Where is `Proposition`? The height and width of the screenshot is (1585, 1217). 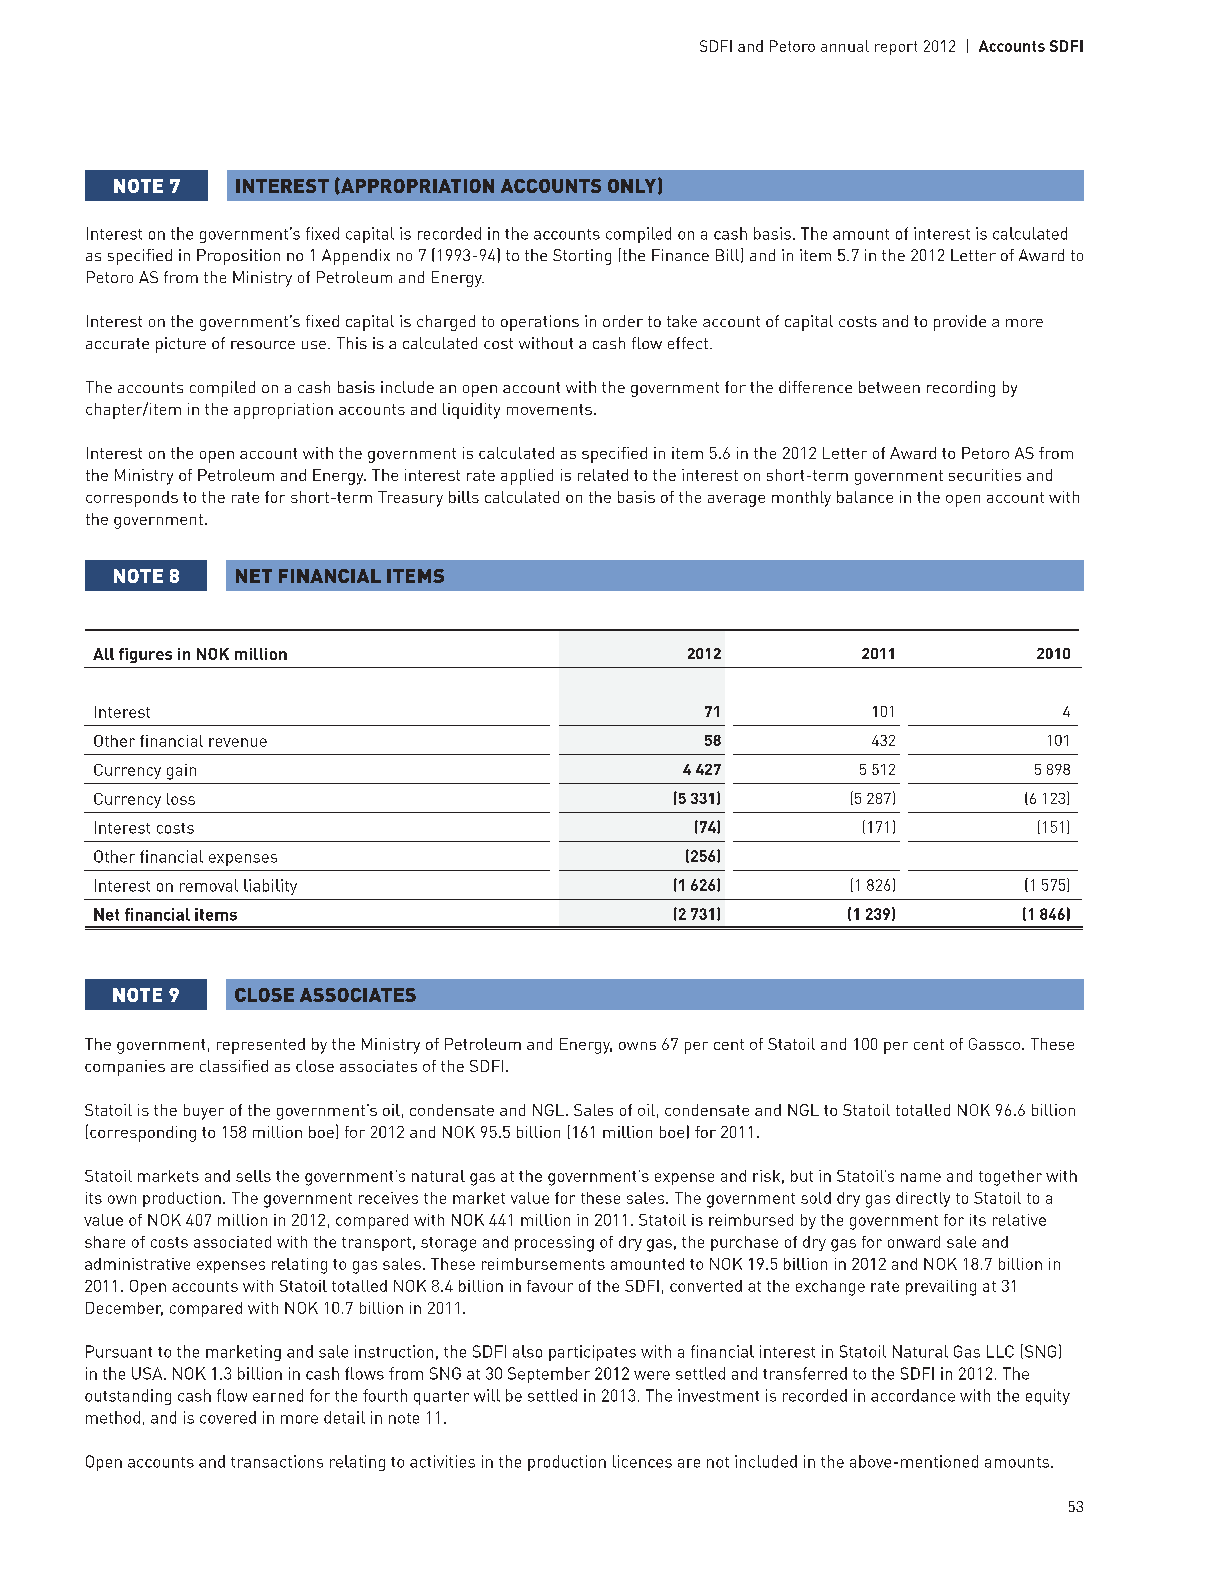
Proposition is located at coordinates (238, 257).
